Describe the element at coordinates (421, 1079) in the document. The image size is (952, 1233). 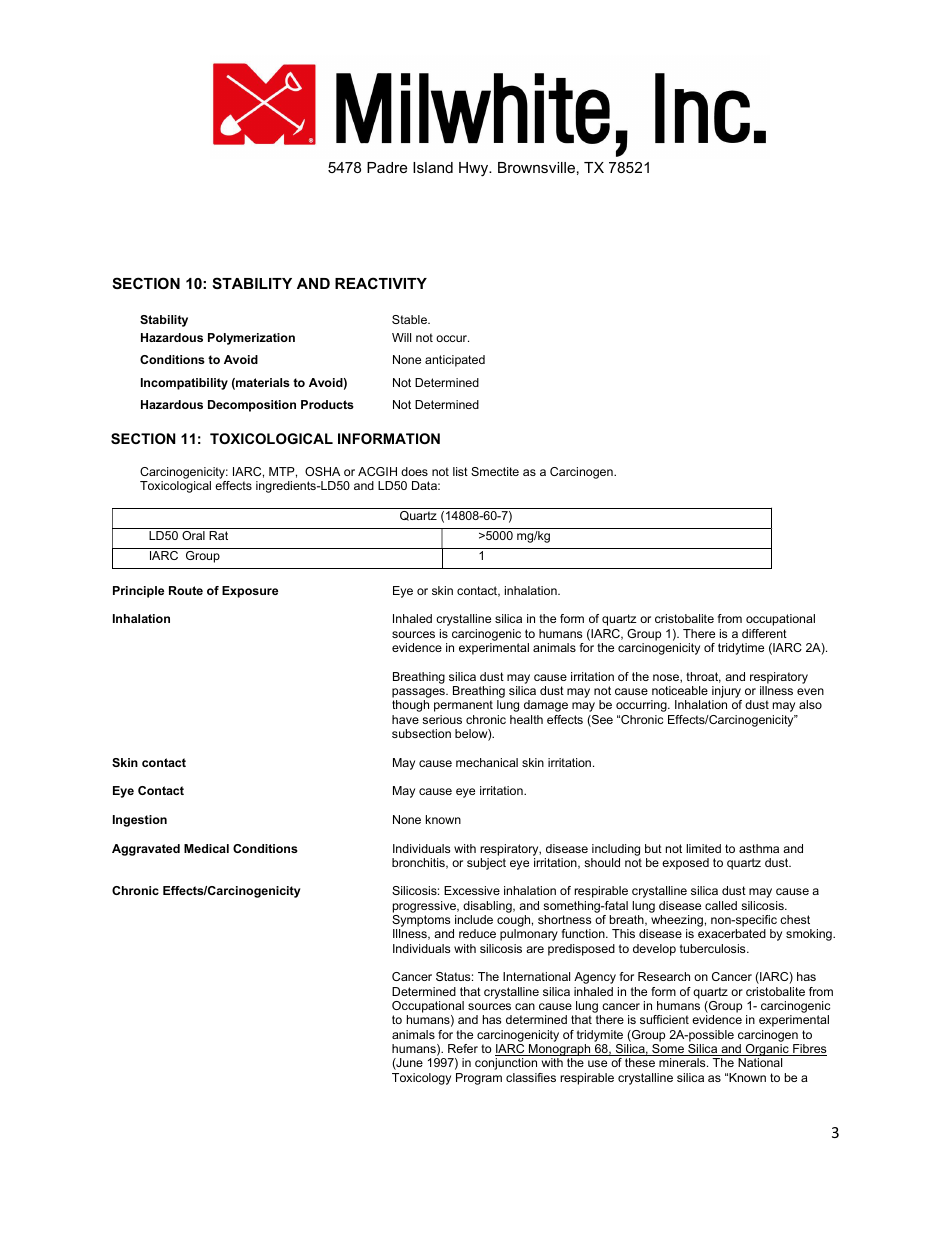
I see `Toxicology` at that location.
